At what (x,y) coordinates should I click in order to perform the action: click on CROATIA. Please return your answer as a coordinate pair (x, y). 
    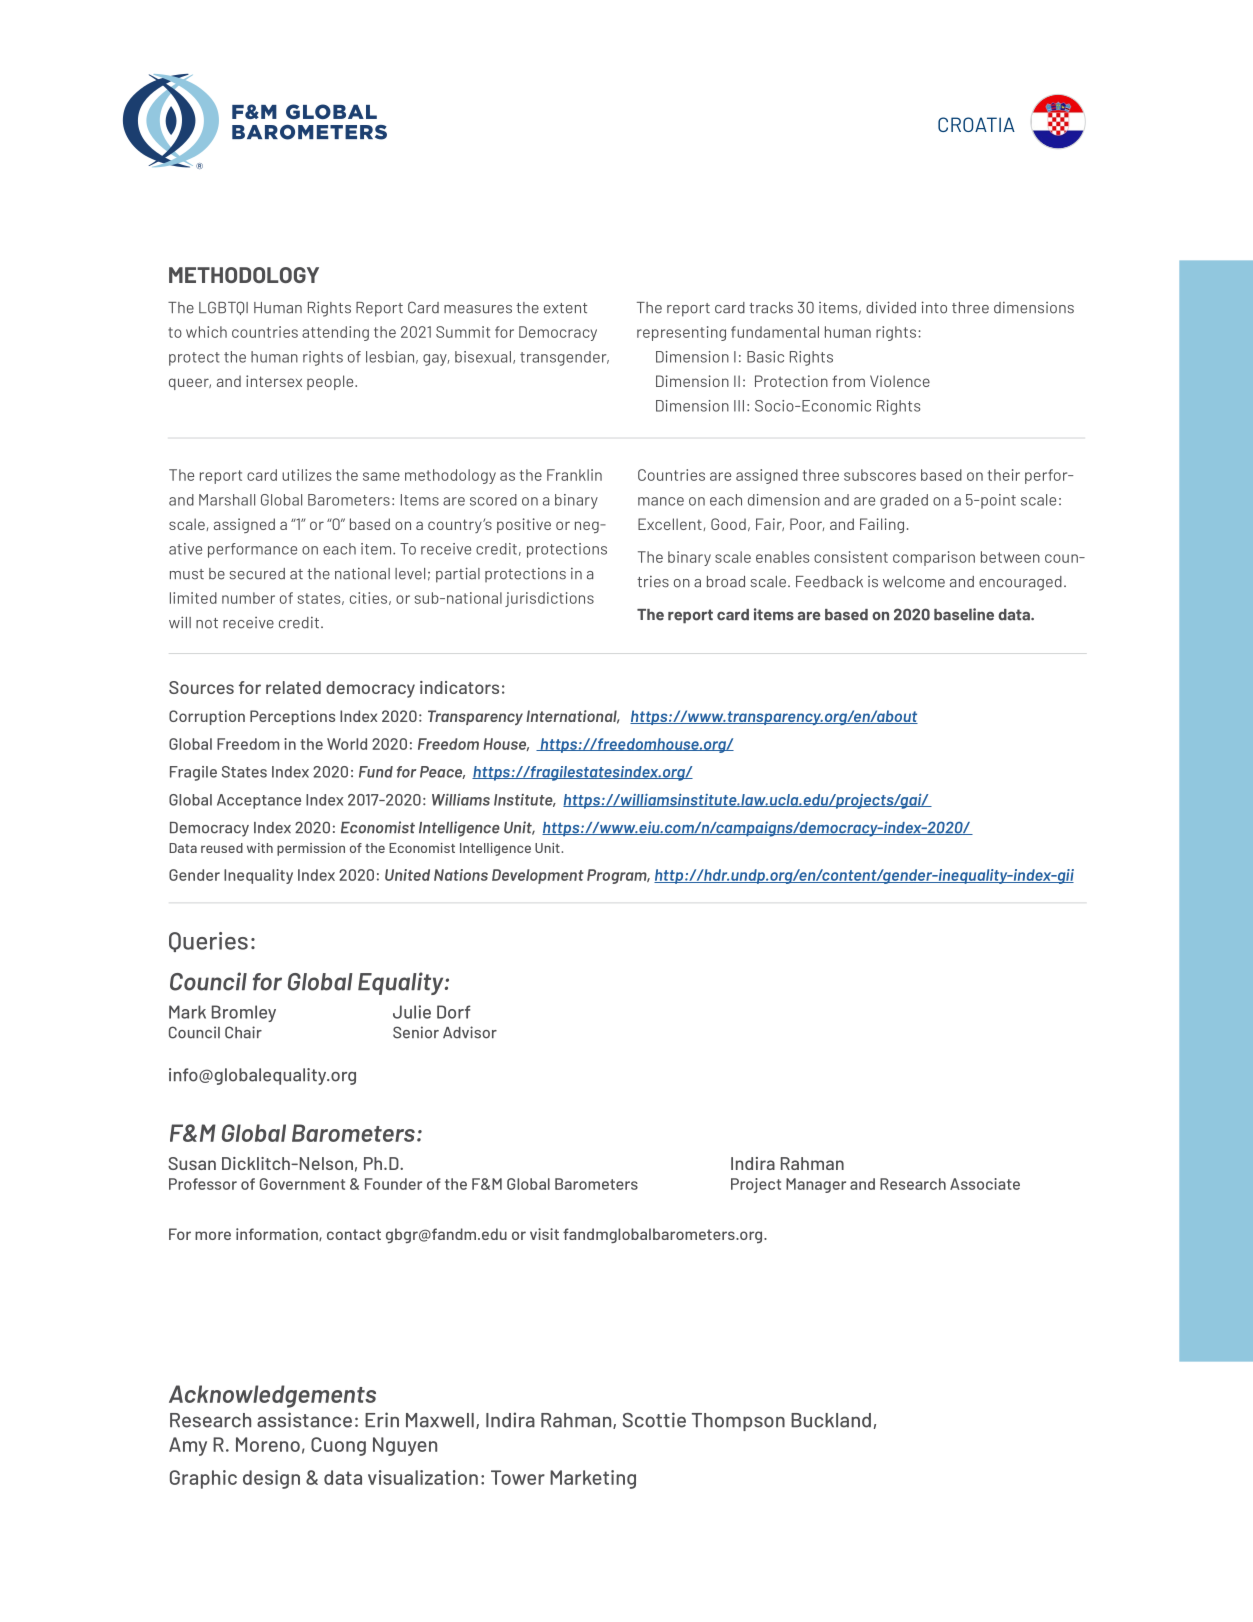
    Looking at the image, I should click on (976, 124).
